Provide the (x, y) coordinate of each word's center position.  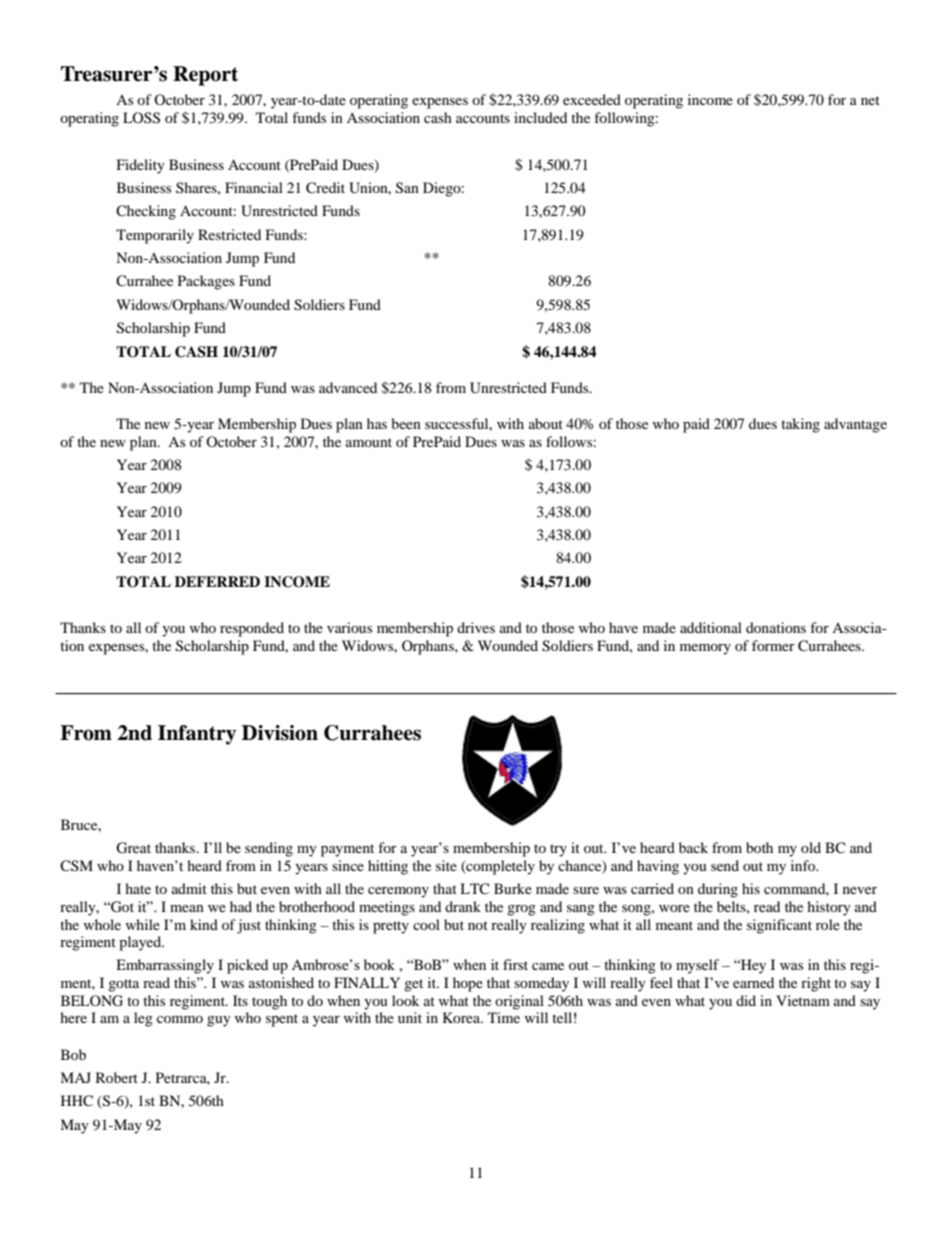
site (446, 865)
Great (133, 848)
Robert (117, 1077)
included (540, 117)
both (759, 847)
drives (476, 627)
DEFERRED (217, 581)
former (773, 645)
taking (800, 425)
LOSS (141, 118)
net (870, 100)
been (406, 423)
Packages (206, 282)
